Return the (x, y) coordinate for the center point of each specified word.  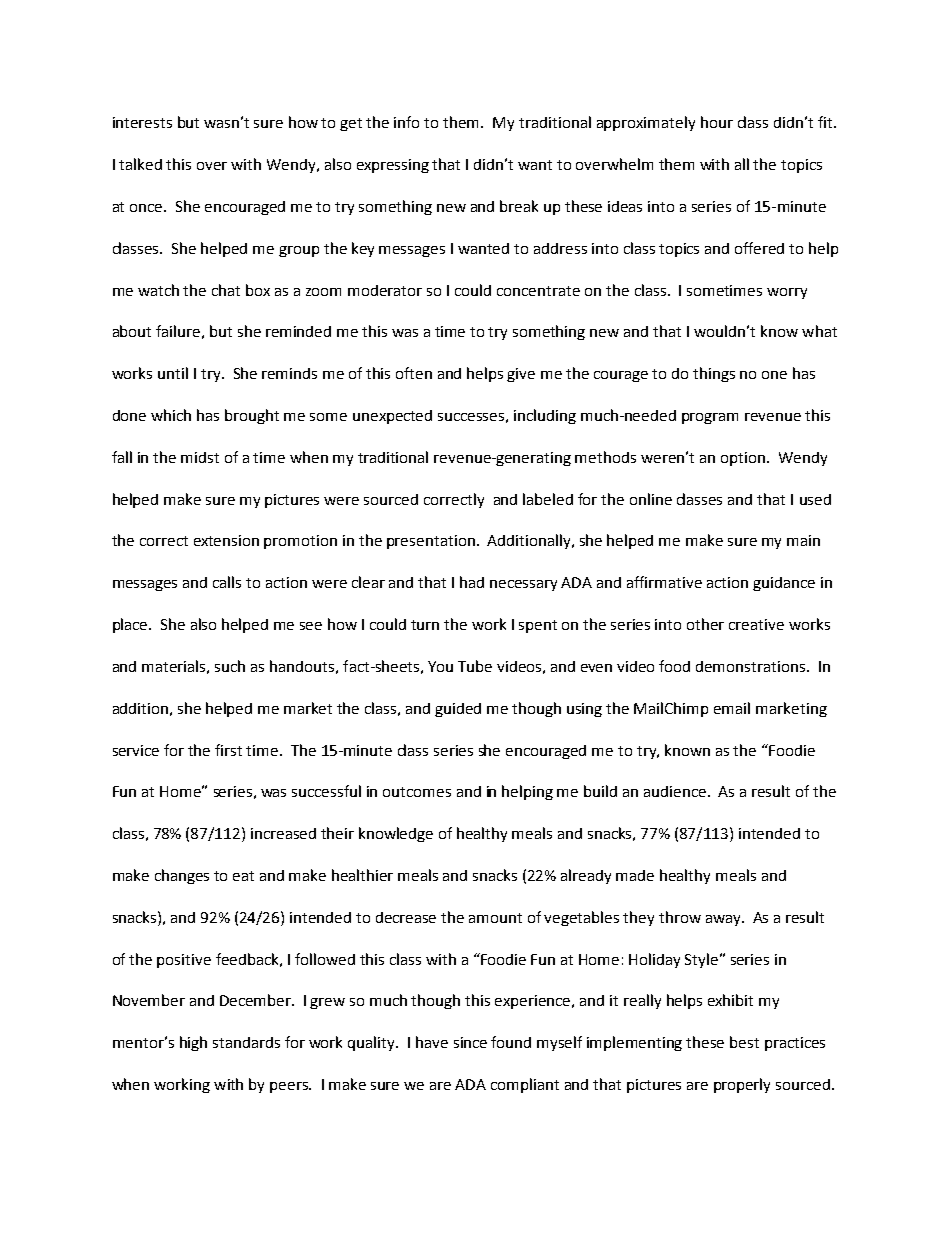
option (743, 459)
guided (458, 710)
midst (200, 457)
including (545, 416)
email (732, 708)
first (228, 750)
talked (140, 164)
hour (717, 122)
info (406, 122)
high (193, 1043)
